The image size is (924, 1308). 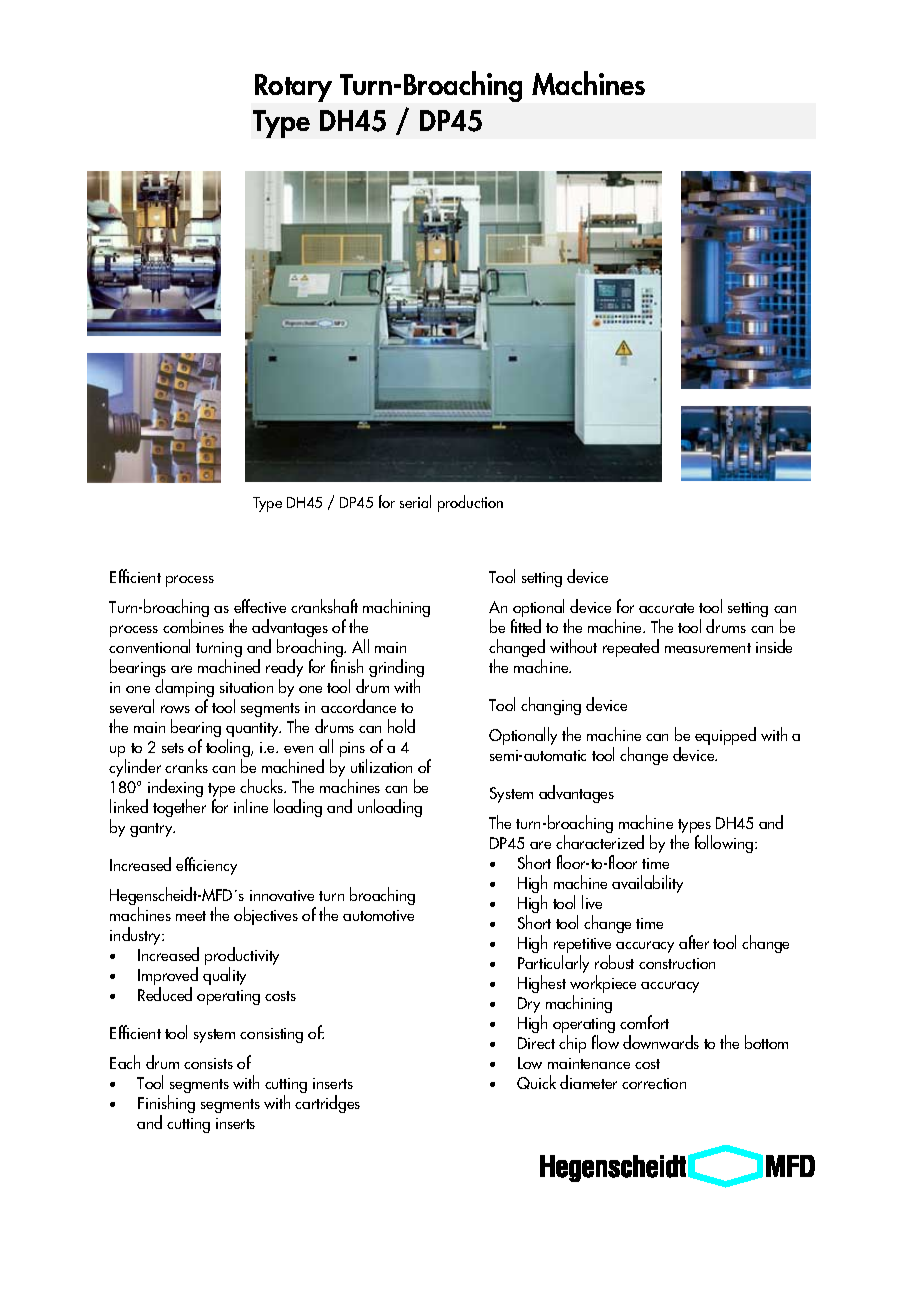 I want to click on hold, so click(x=401, y=726).
